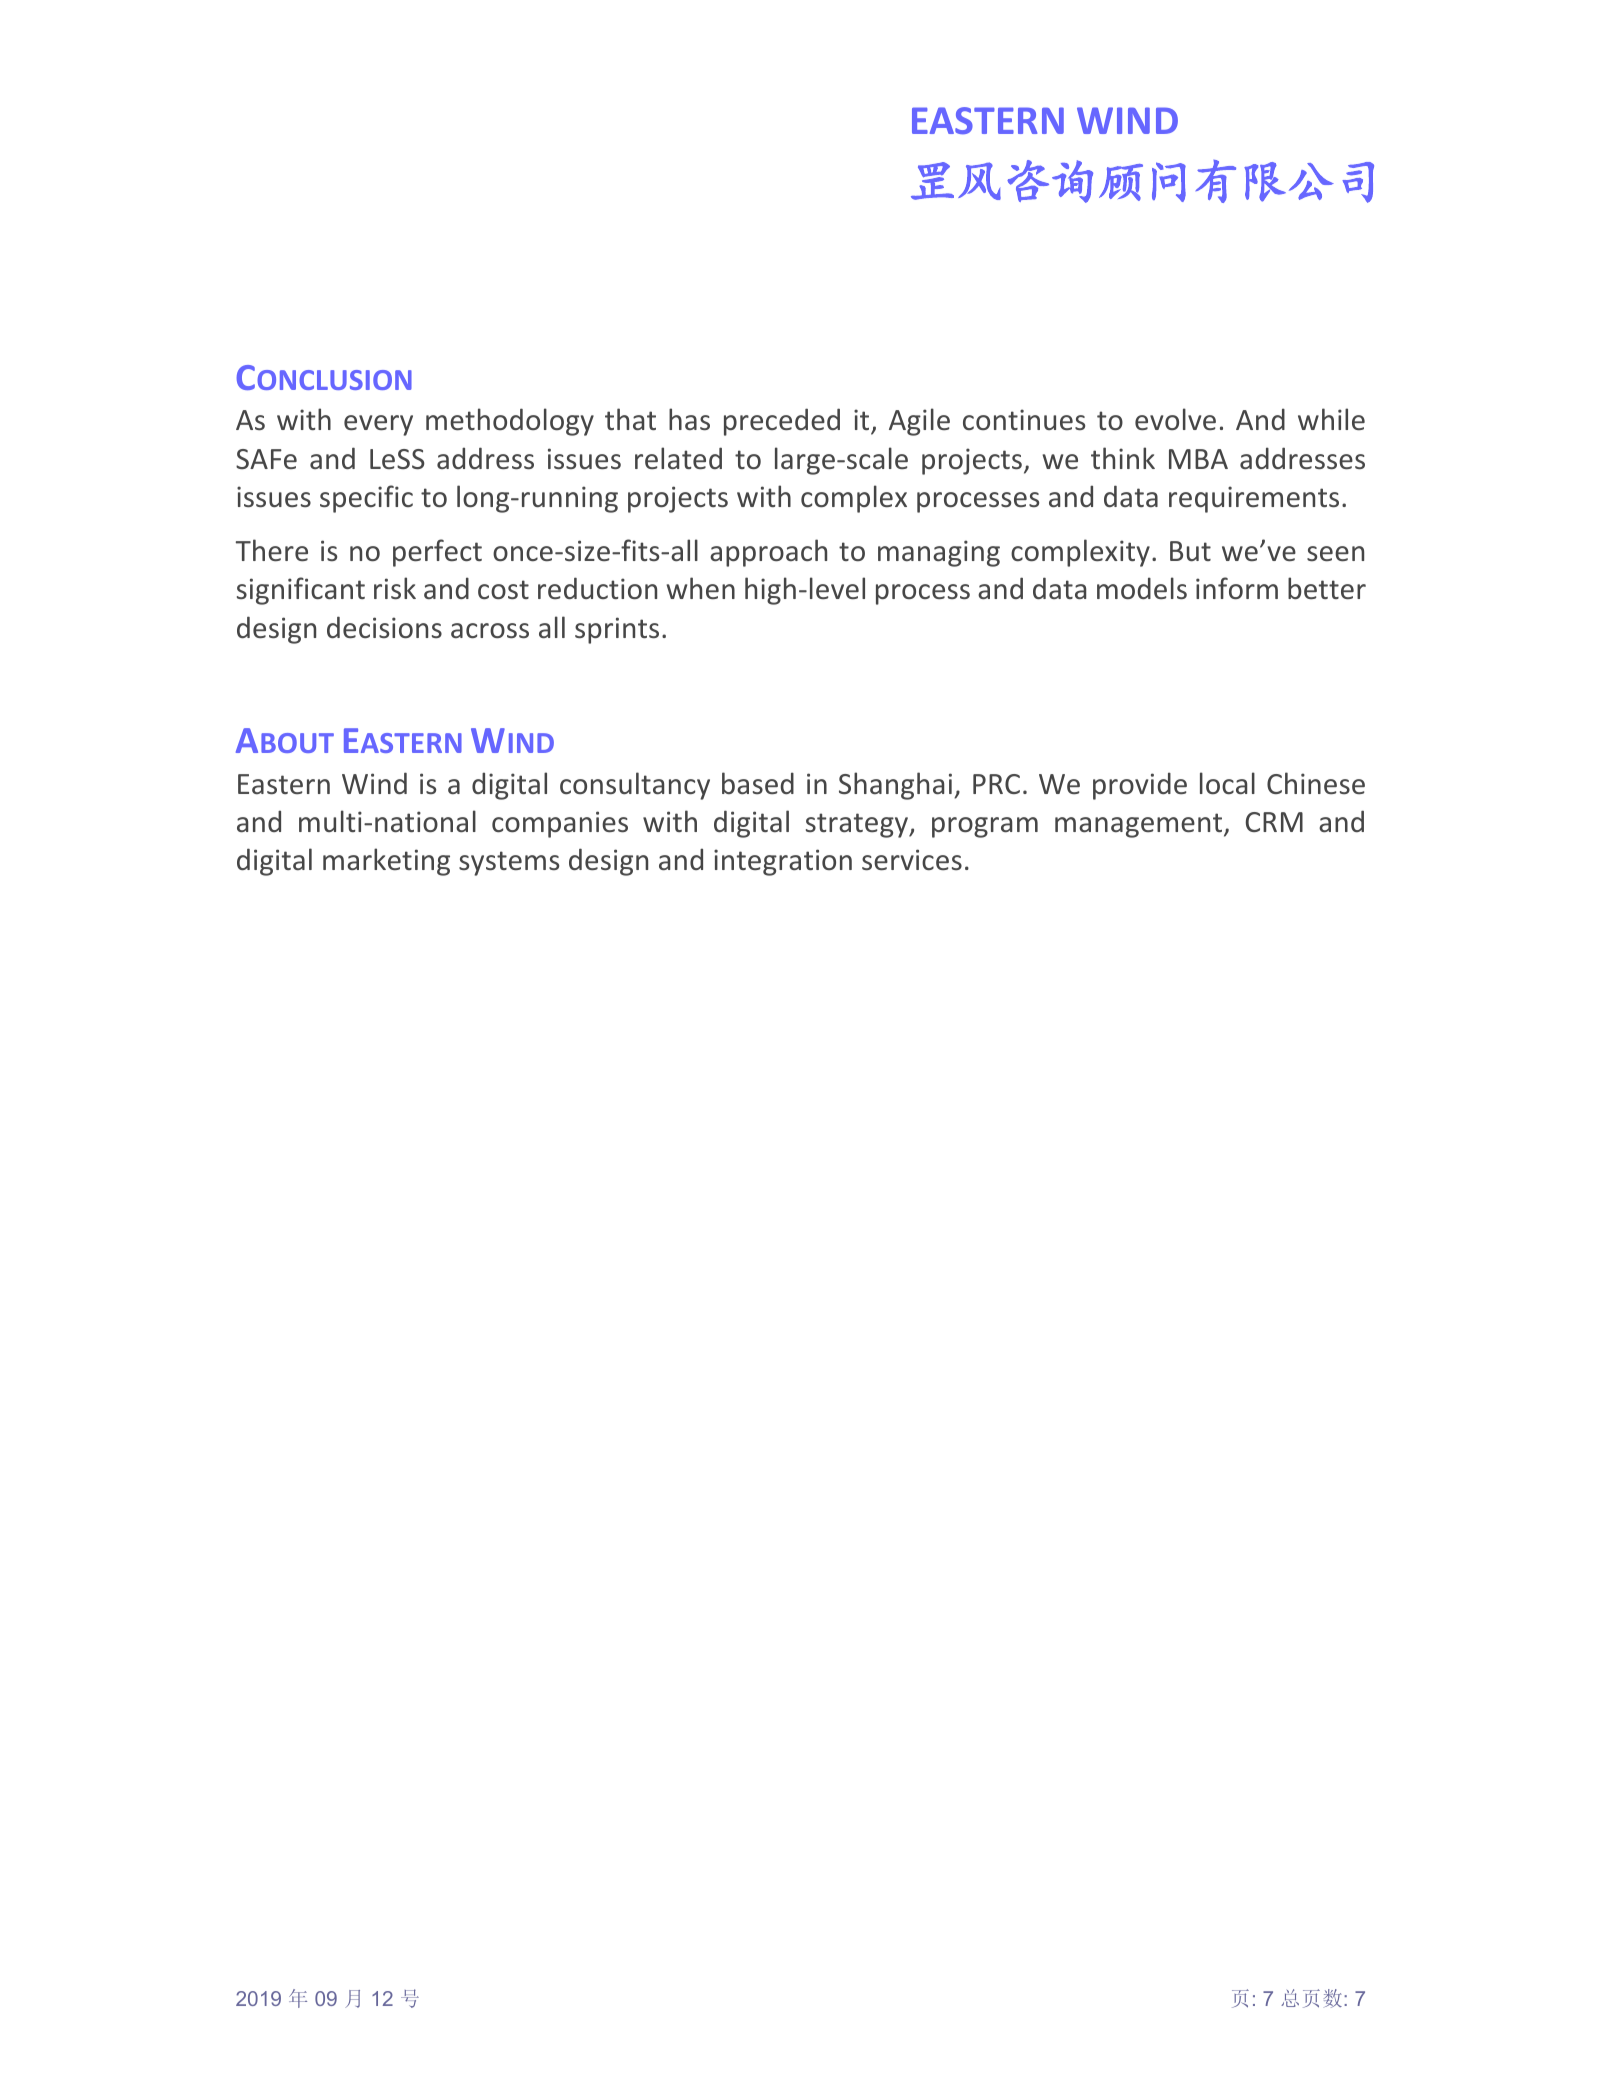 This image has height=2073, width=1602. What do you see at coordinates (386, 862) in the image?
I see `marketing` at bounding box center [386, 862].
